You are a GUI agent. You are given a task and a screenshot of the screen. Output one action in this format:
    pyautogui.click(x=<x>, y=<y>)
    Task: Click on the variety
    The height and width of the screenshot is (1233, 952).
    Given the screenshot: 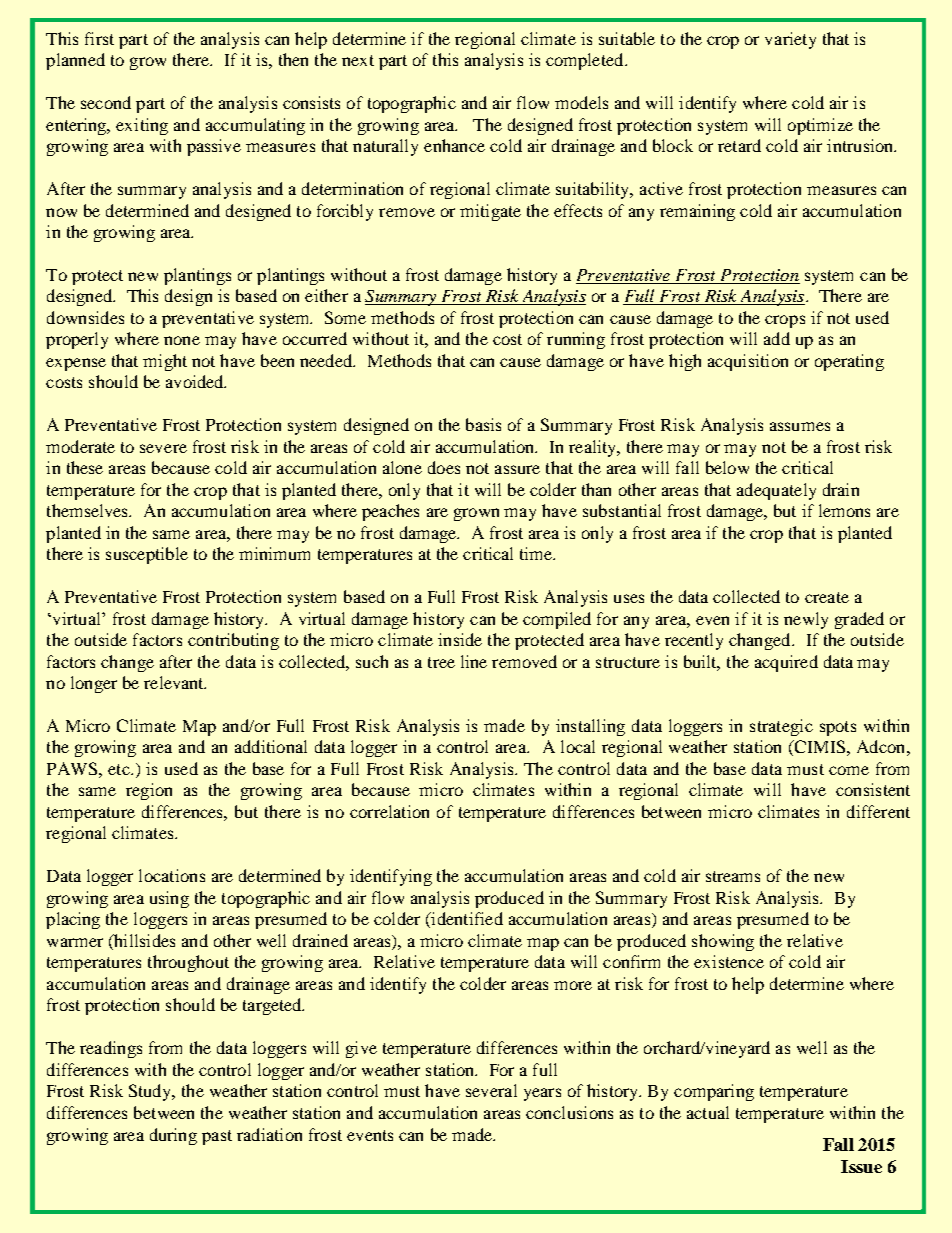 What is the action you would take?
    pyautogui.click(x=790, y=40)
